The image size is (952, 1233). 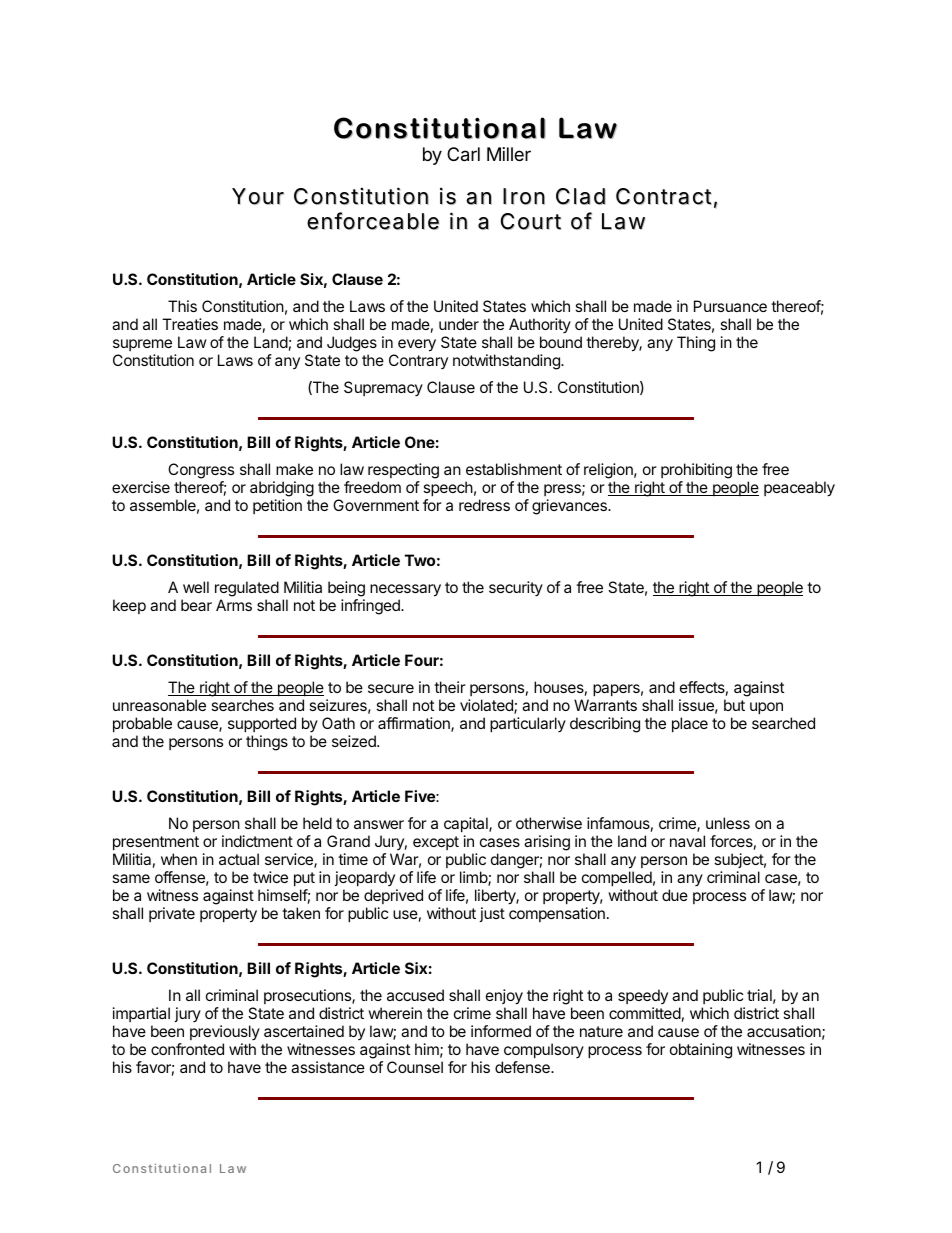 I want to click on Pursuance, so click(x=730, y=306).
